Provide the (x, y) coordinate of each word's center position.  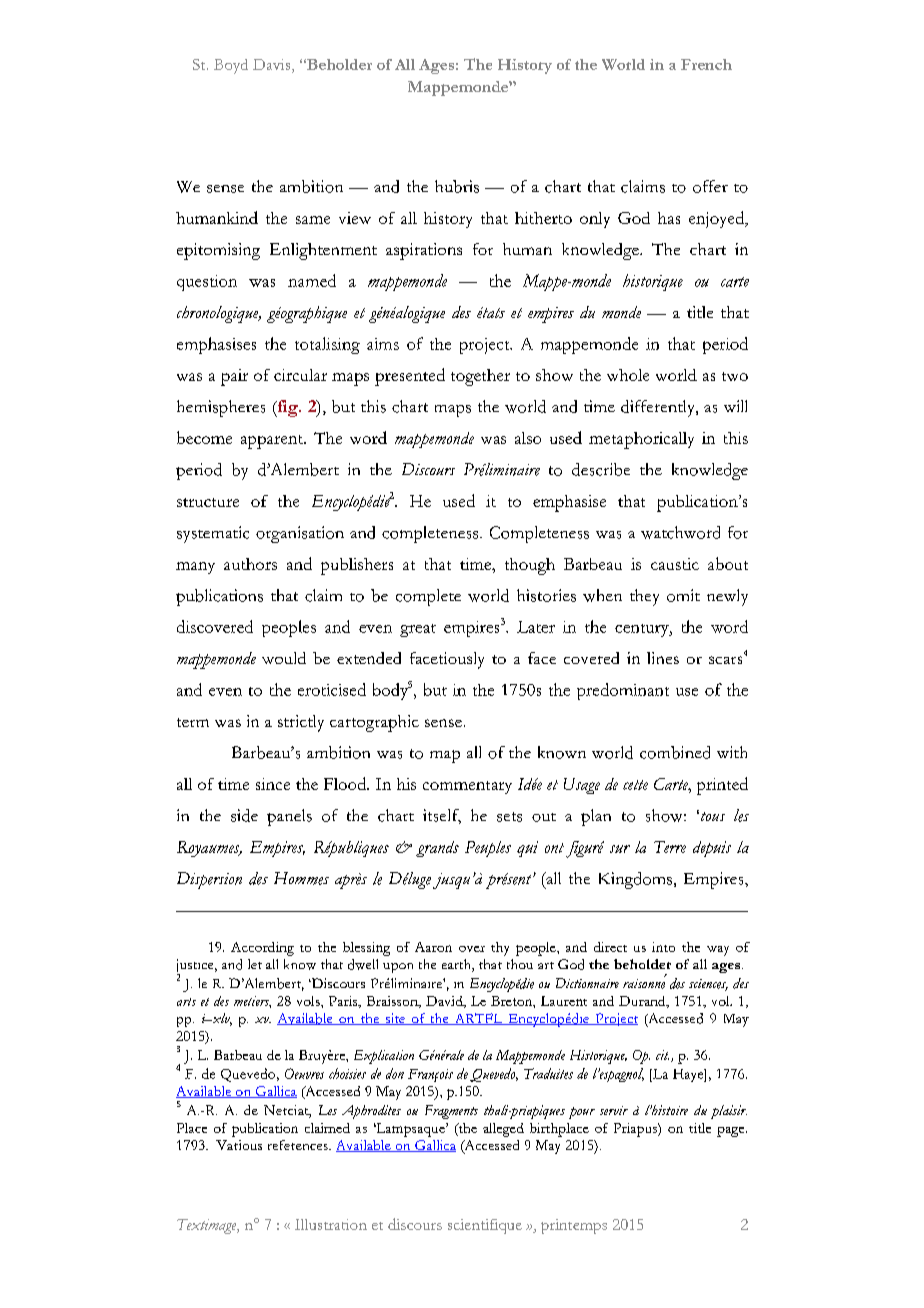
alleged (503, 1130)
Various (239, 1145)
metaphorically (641, 440)
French (706, 64)
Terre (670, 847)
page (732, 1132)
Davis (273, 66)
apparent (273, 442)
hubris (457, 186)
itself (442, 816)
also (528, 438)
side (244, 815)
